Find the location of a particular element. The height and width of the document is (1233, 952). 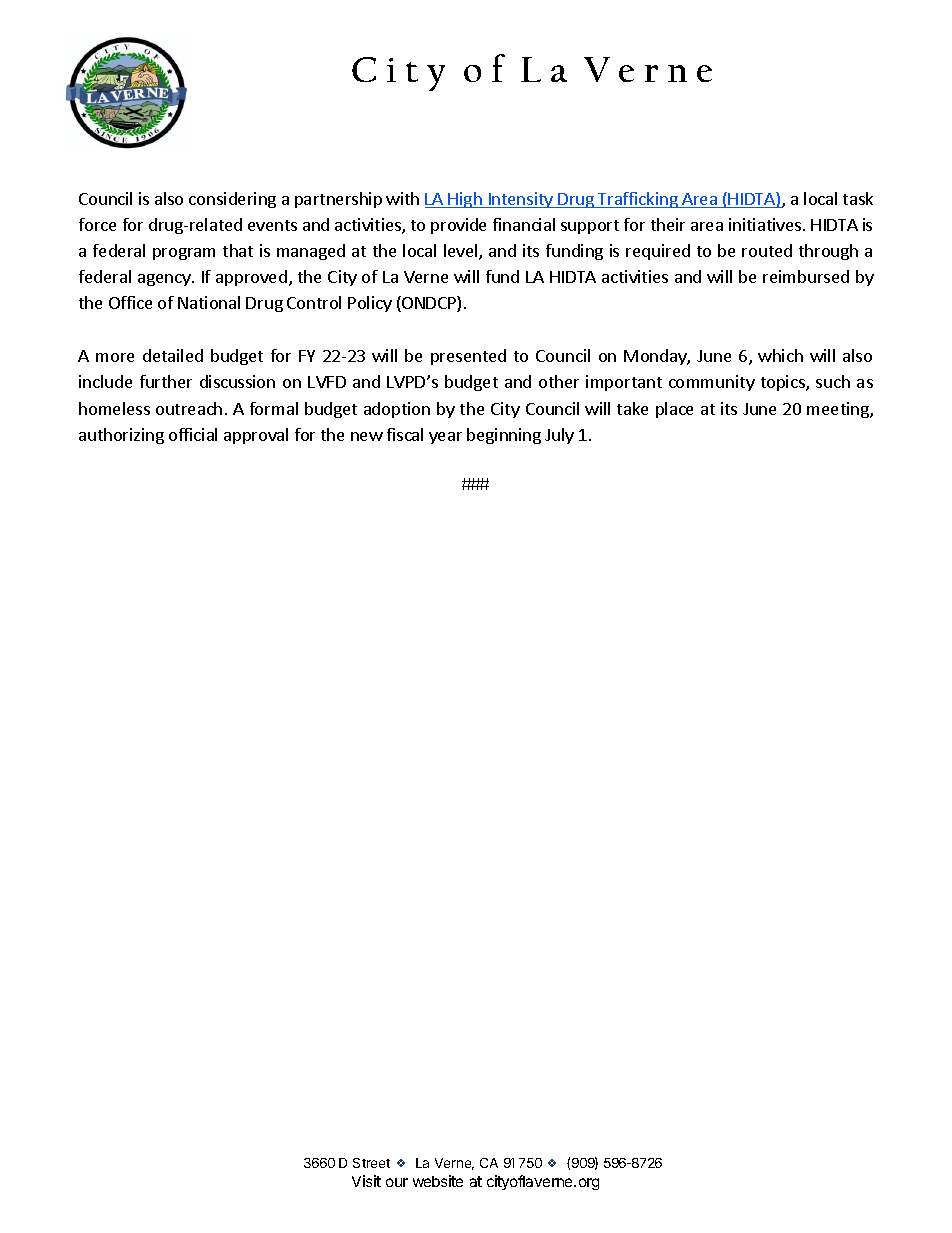

year is located at coordinates (445, 438).
